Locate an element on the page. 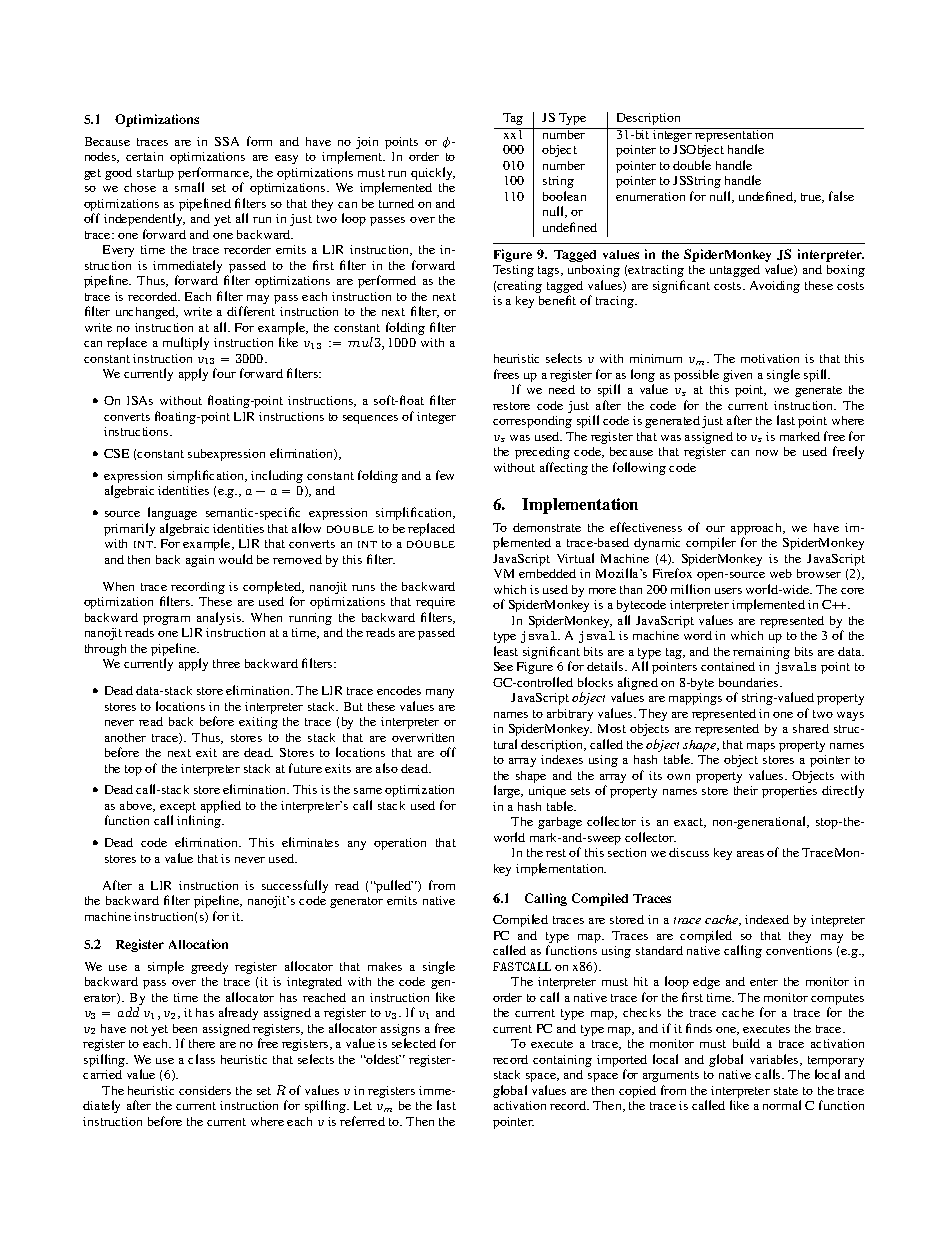 This image has width=952, height=1233. their is located at coordinates (746, 790).
